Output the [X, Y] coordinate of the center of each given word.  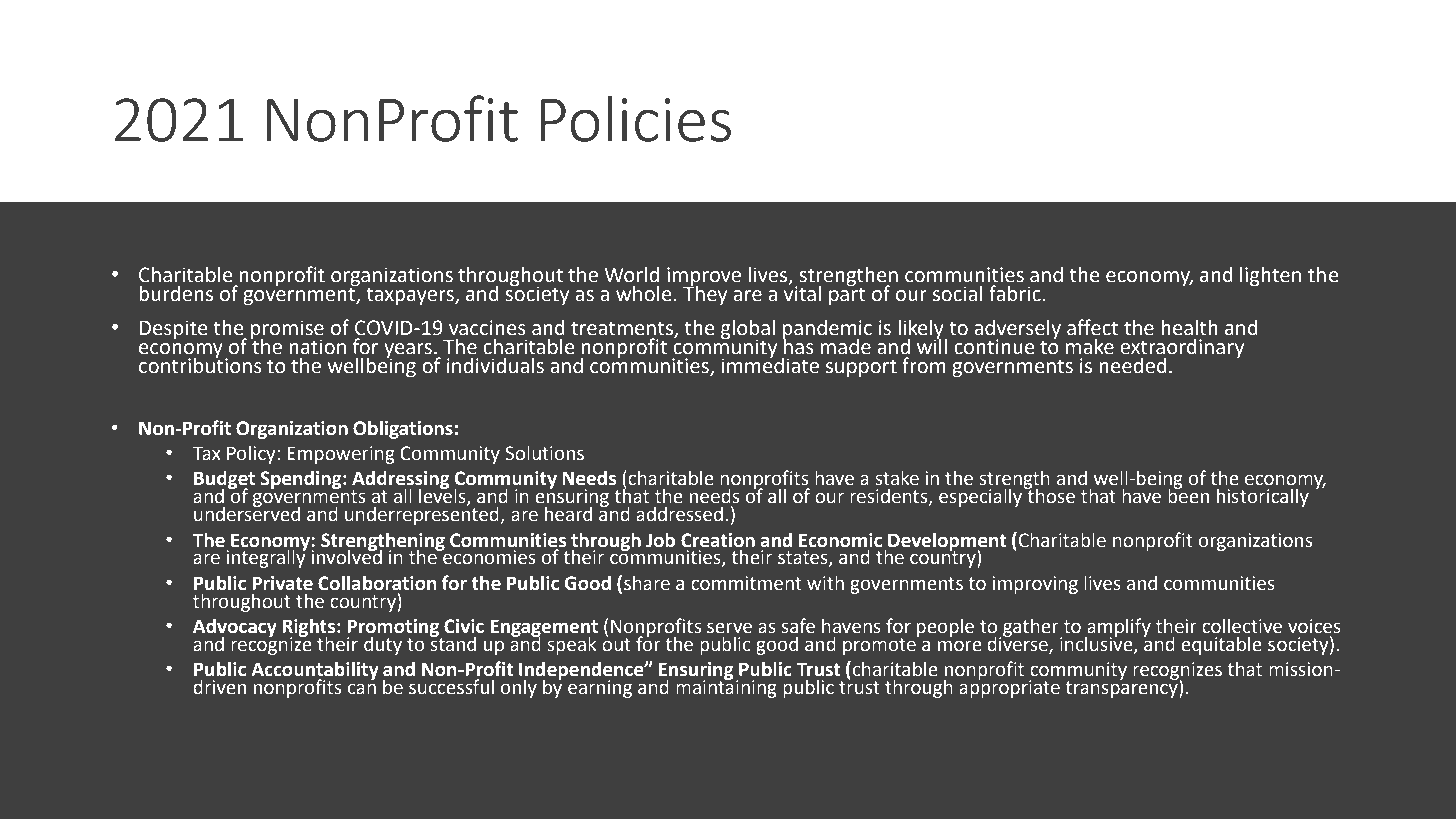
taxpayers [411, 296]
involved [346, 556]
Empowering [341, 455]
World [631, 275]
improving [1035, 585]
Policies [636, 118]
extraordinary [1182, 349]
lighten [1270, 276]
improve [704, 277]
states [804, 559]
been [1188, 495]
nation [317, 347]
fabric [1015, 293]
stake [897, 478]
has [798, 345]
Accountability [315, 672]
